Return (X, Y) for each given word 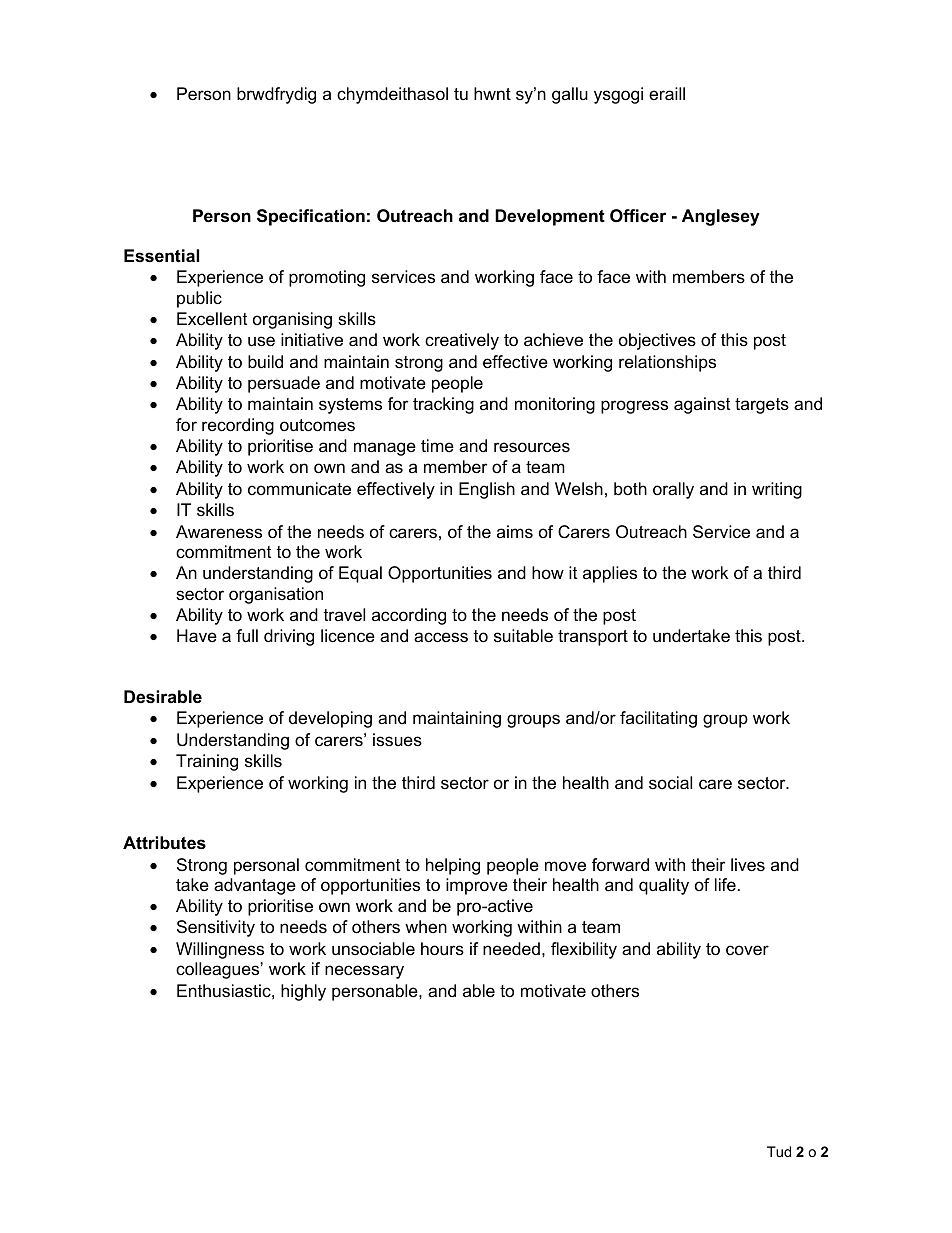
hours (442, 949)
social (670, 783)
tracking (443, 405)
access (441, 637)
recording (238, 426)
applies (610, 574)
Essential (161, 256)
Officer (638, 216)
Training (207, 762)
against (702, 405)
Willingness (220, 950)
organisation (276, 595)
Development (550, 217)
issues (397, 740)
